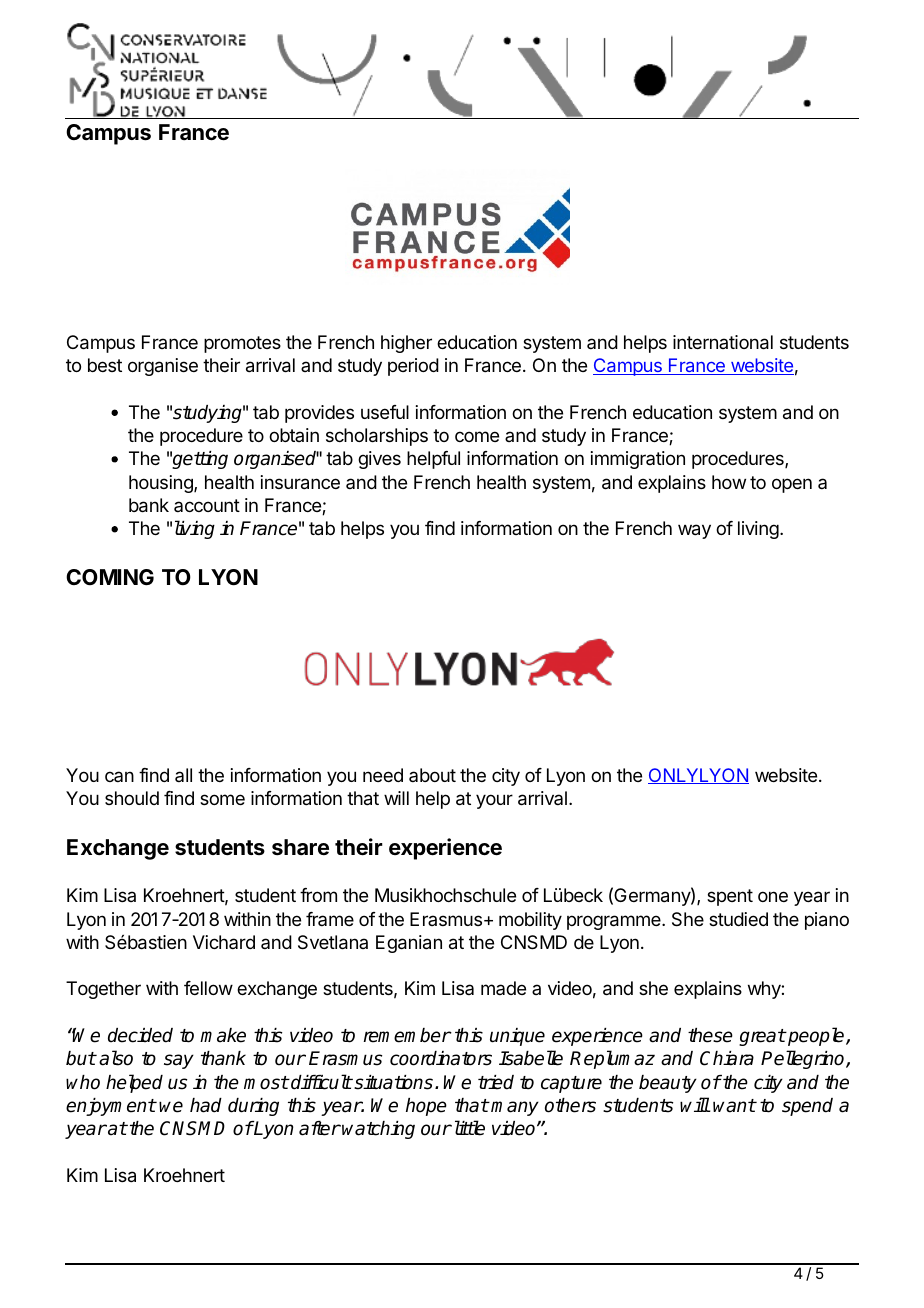 The image size is (924, 1308). What do you see at coordinates (494, 801) in the document?
I see `your` at bounding box center [494, 801].
